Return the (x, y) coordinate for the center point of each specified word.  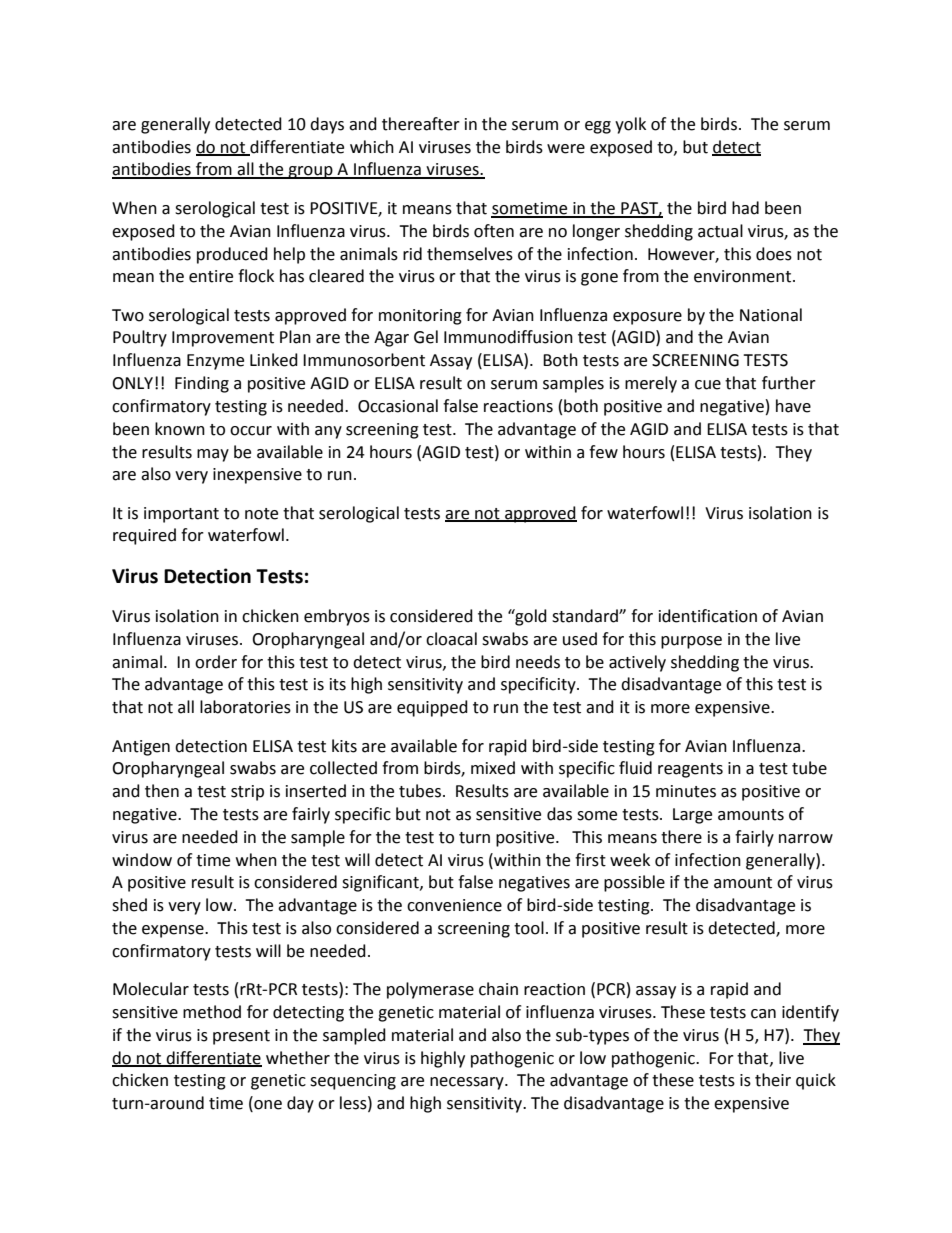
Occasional (398, 406)
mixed (493, 768)
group (311, 172)
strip (247, 793)
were (566, 149)
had (745, 208)
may (213, 455)
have (793, 406)
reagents (690, 770)
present (241, 1037)
